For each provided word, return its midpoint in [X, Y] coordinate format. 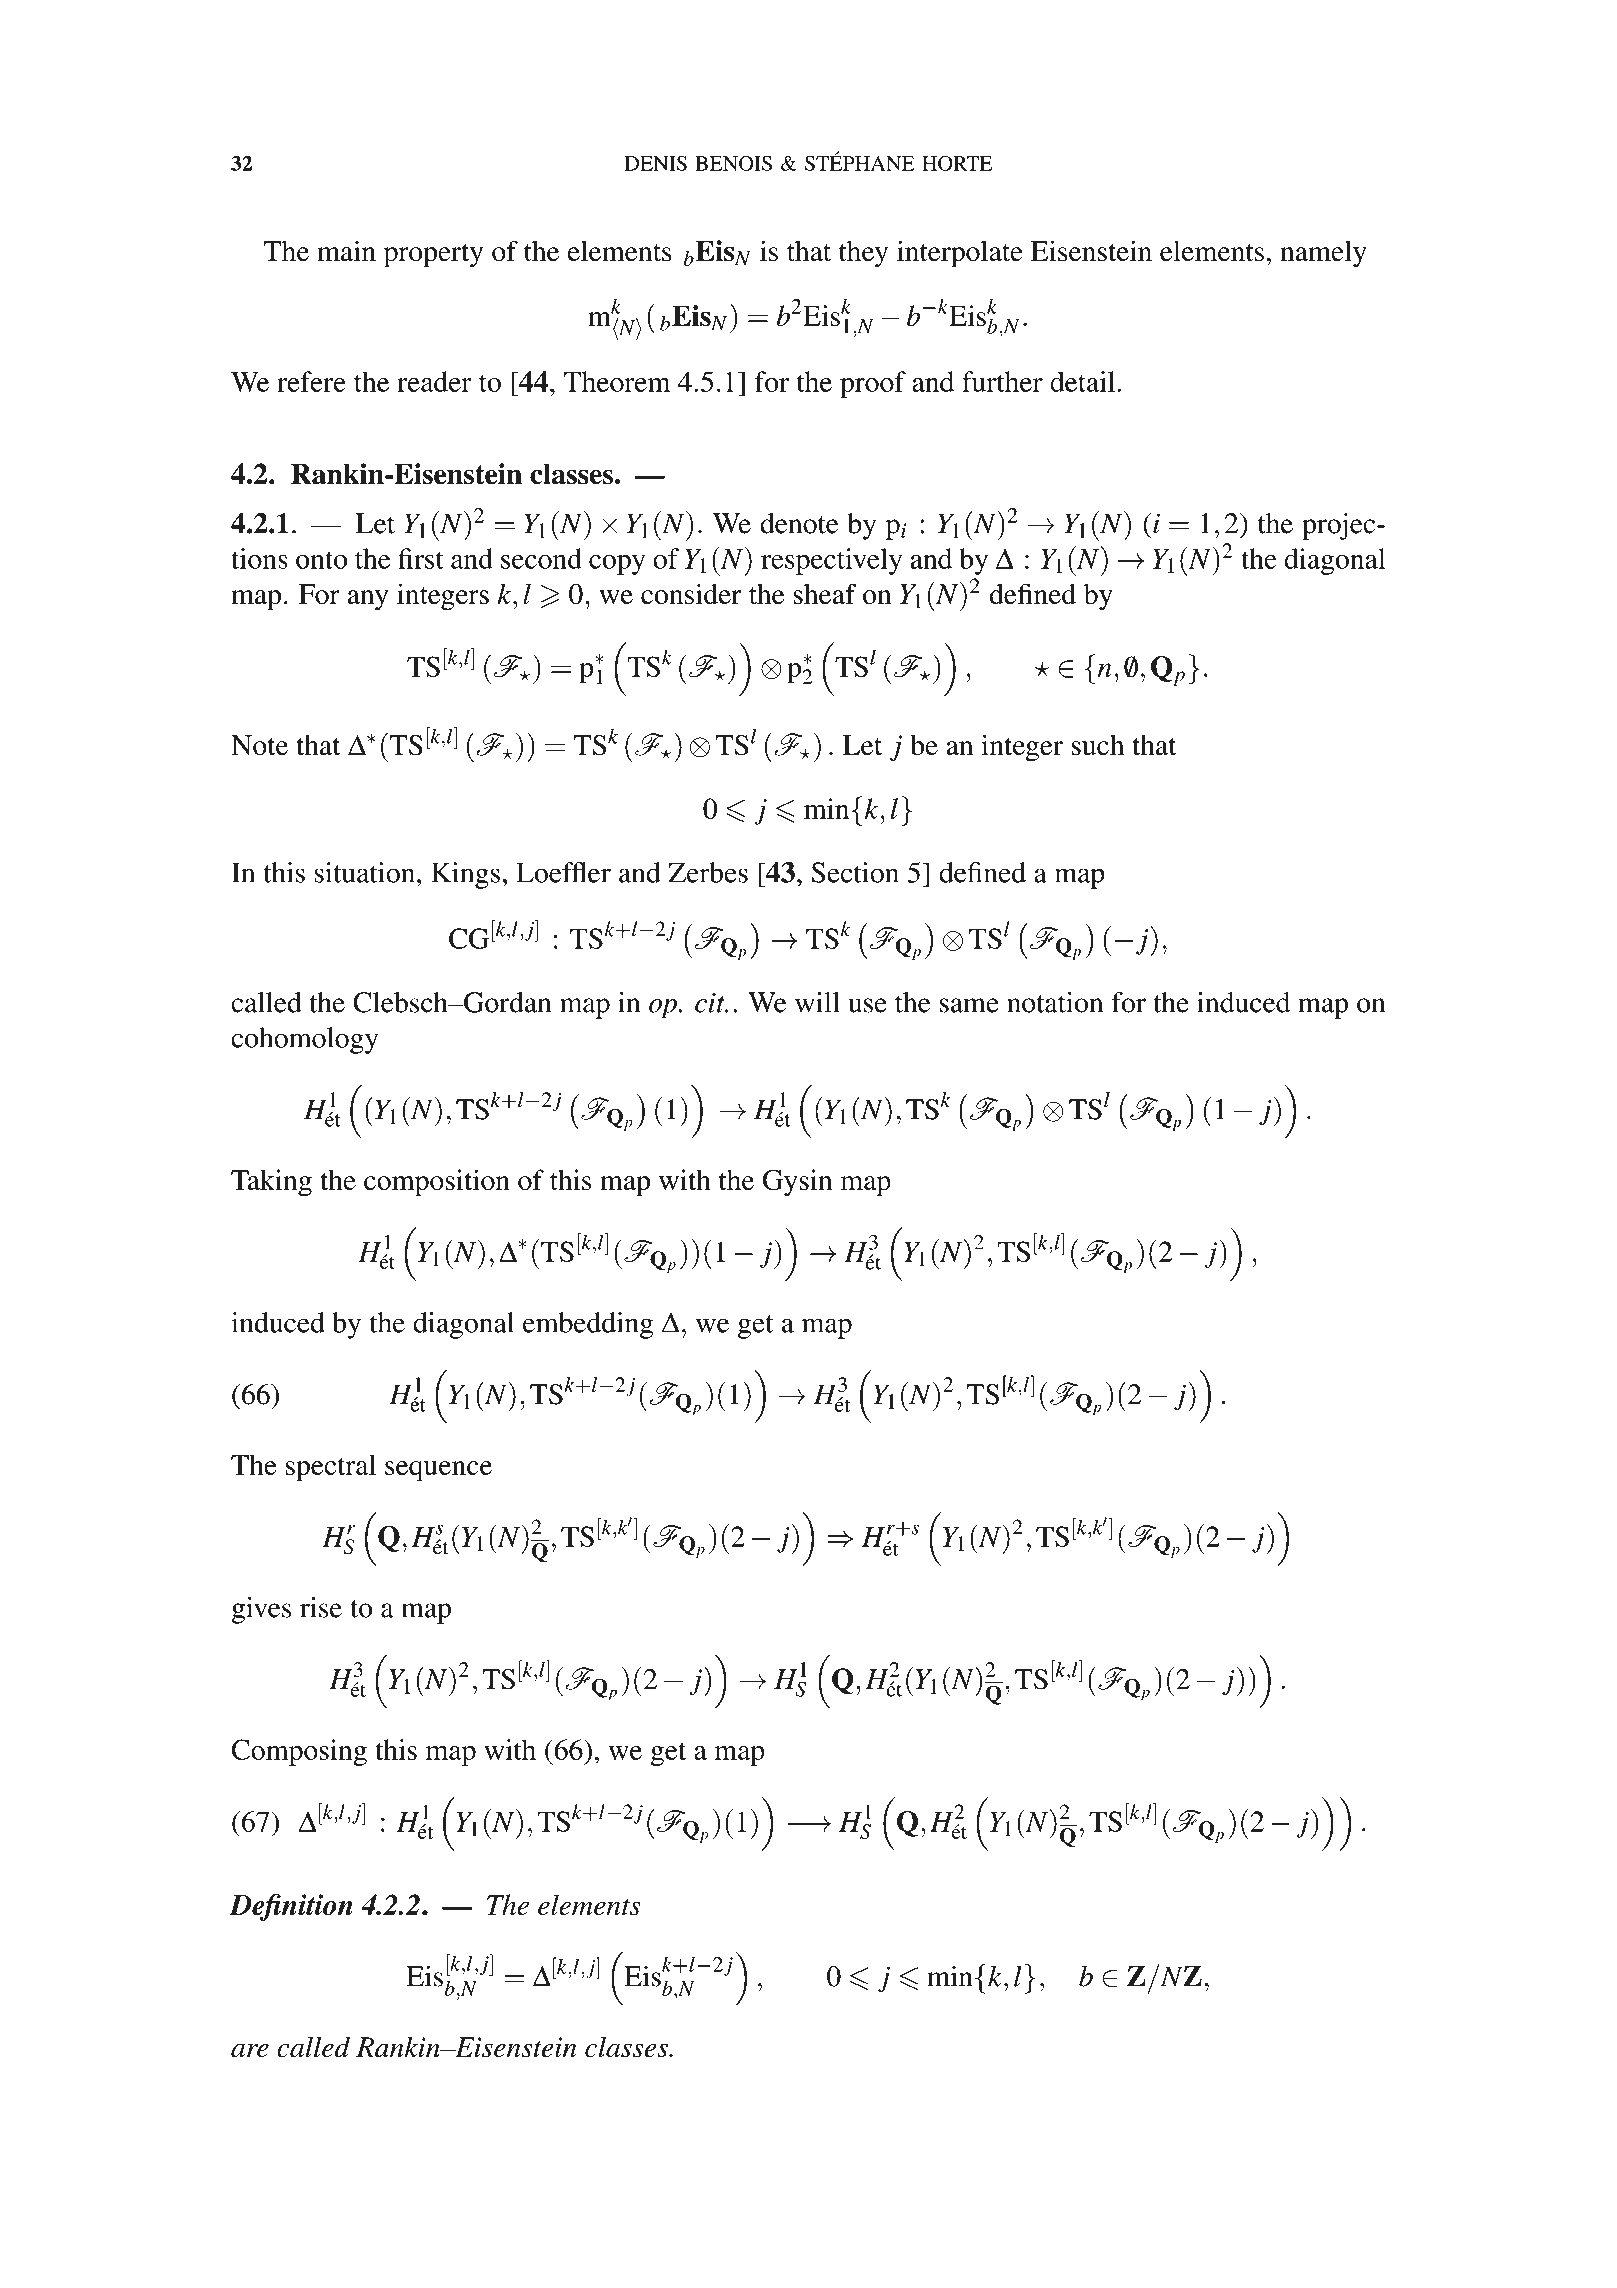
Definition [291, 1907]
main [346, 251]
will [817, 1002]
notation [1055, 1002]
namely [1323, 254]
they [863, 254]
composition [437, 1183]
